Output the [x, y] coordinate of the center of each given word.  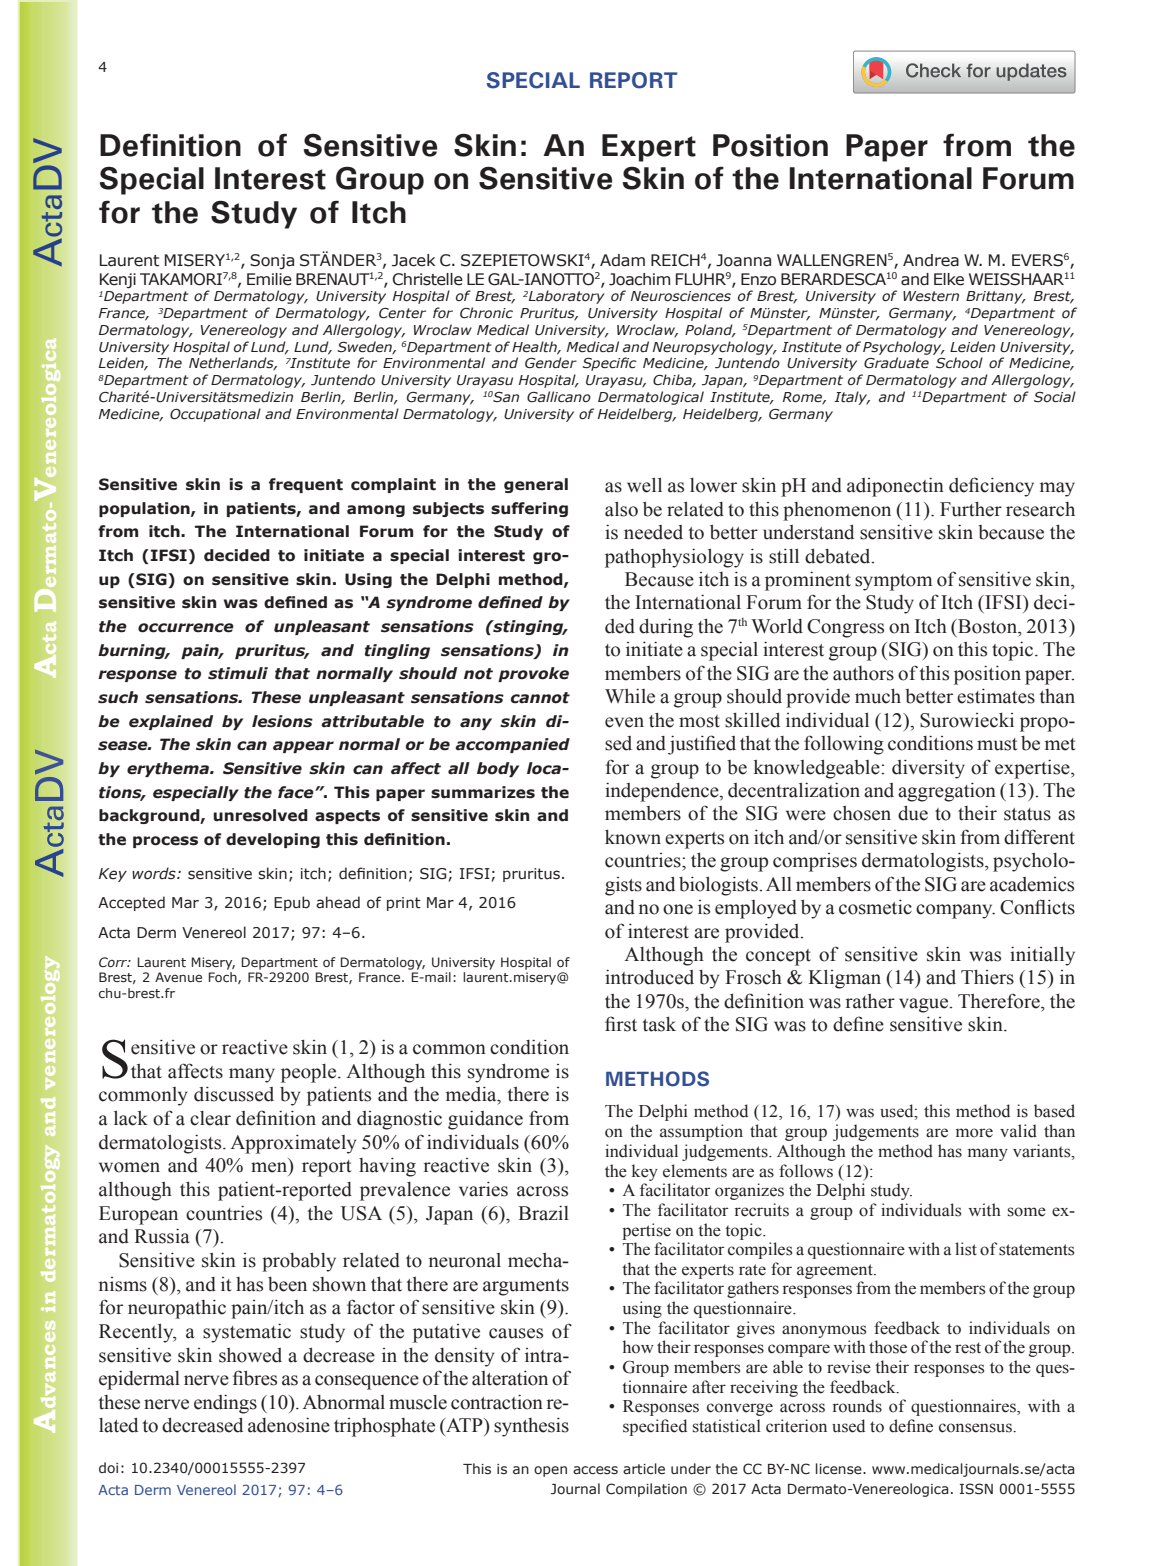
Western [931, 296]
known [633, 837]
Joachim [639, 279]
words [155, 873]
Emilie [269, 279]
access [595, 1470]
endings [225, 1404]
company [955, 911]
